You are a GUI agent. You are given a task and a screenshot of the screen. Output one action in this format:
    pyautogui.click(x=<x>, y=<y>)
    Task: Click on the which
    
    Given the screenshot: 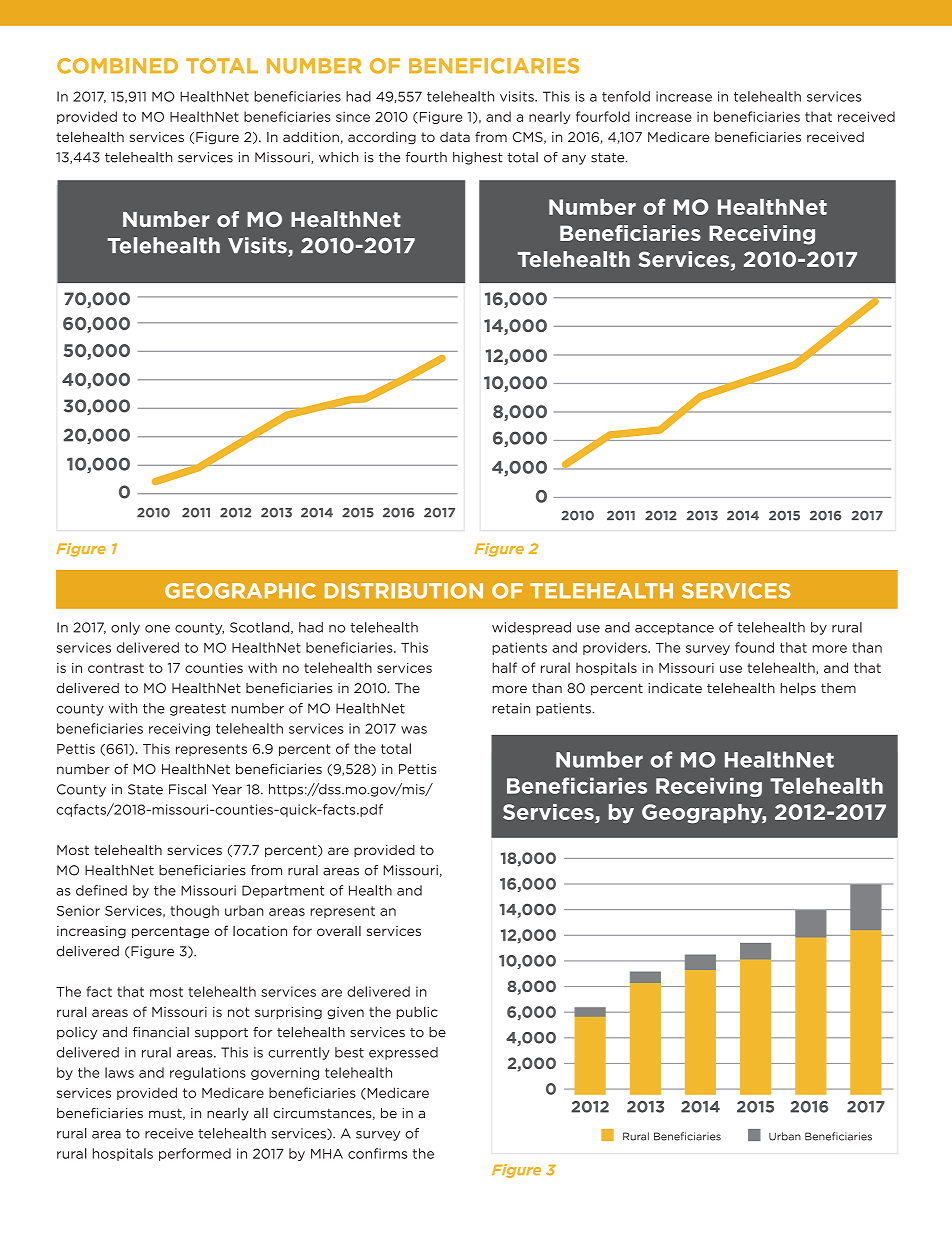 What is the action you would take?
    pyautogui.click(x=339, y=157)
